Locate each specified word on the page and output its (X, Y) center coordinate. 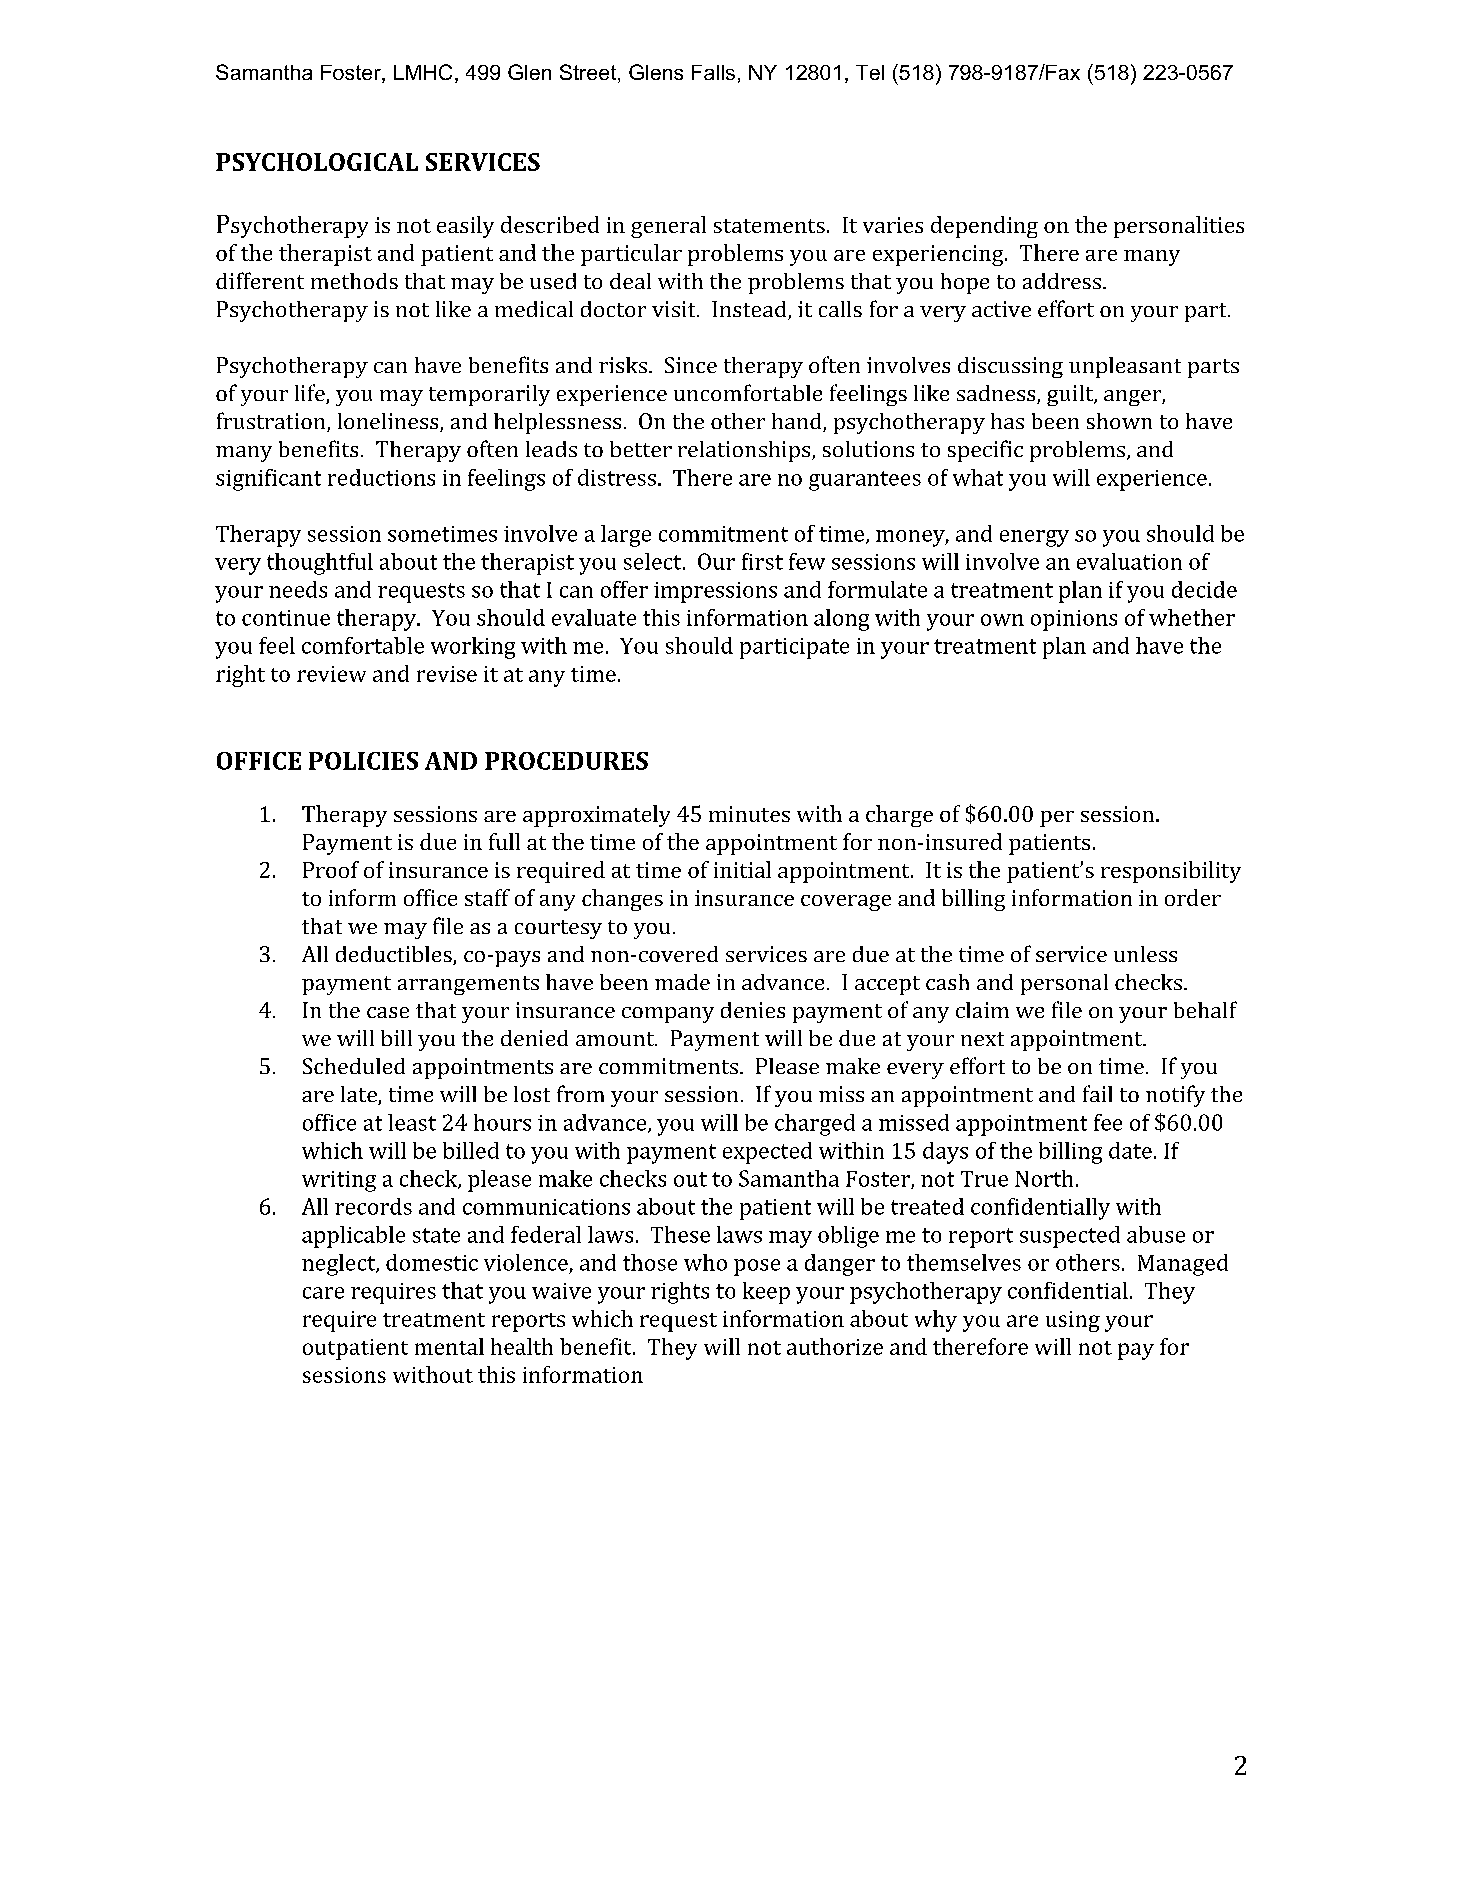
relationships (745, 451)
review (331, 674)
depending (984, 227)
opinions (1074, 620)
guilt (1071, 395)
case (388, 1012)
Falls (713, 72)
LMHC (423, 72)
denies (753, 1010)
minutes (749, 814)
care (323, 1293)
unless (1145, 954)
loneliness (389, 422)
